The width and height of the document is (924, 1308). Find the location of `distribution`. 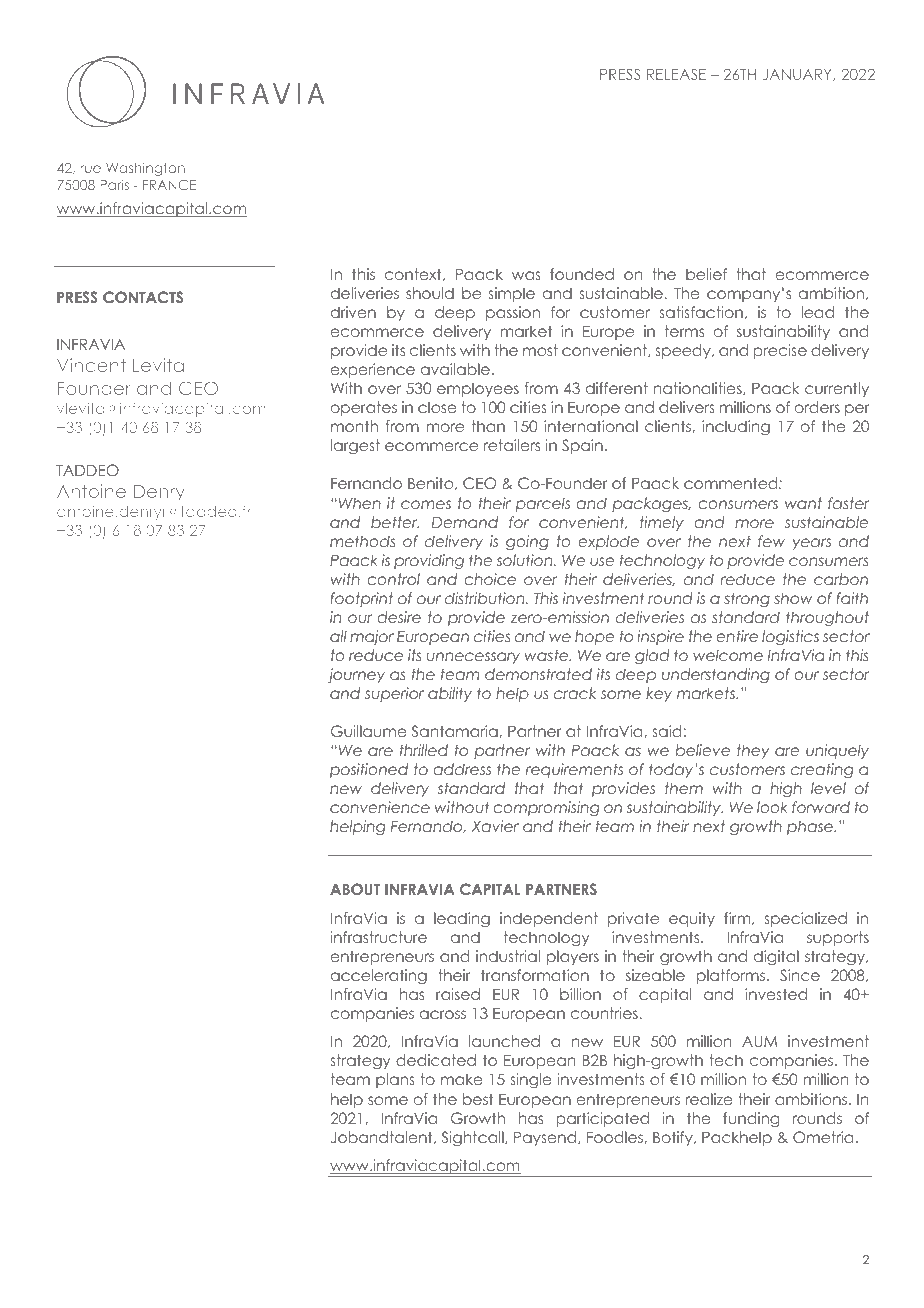

distribution is located at coordinates (486, 598).
